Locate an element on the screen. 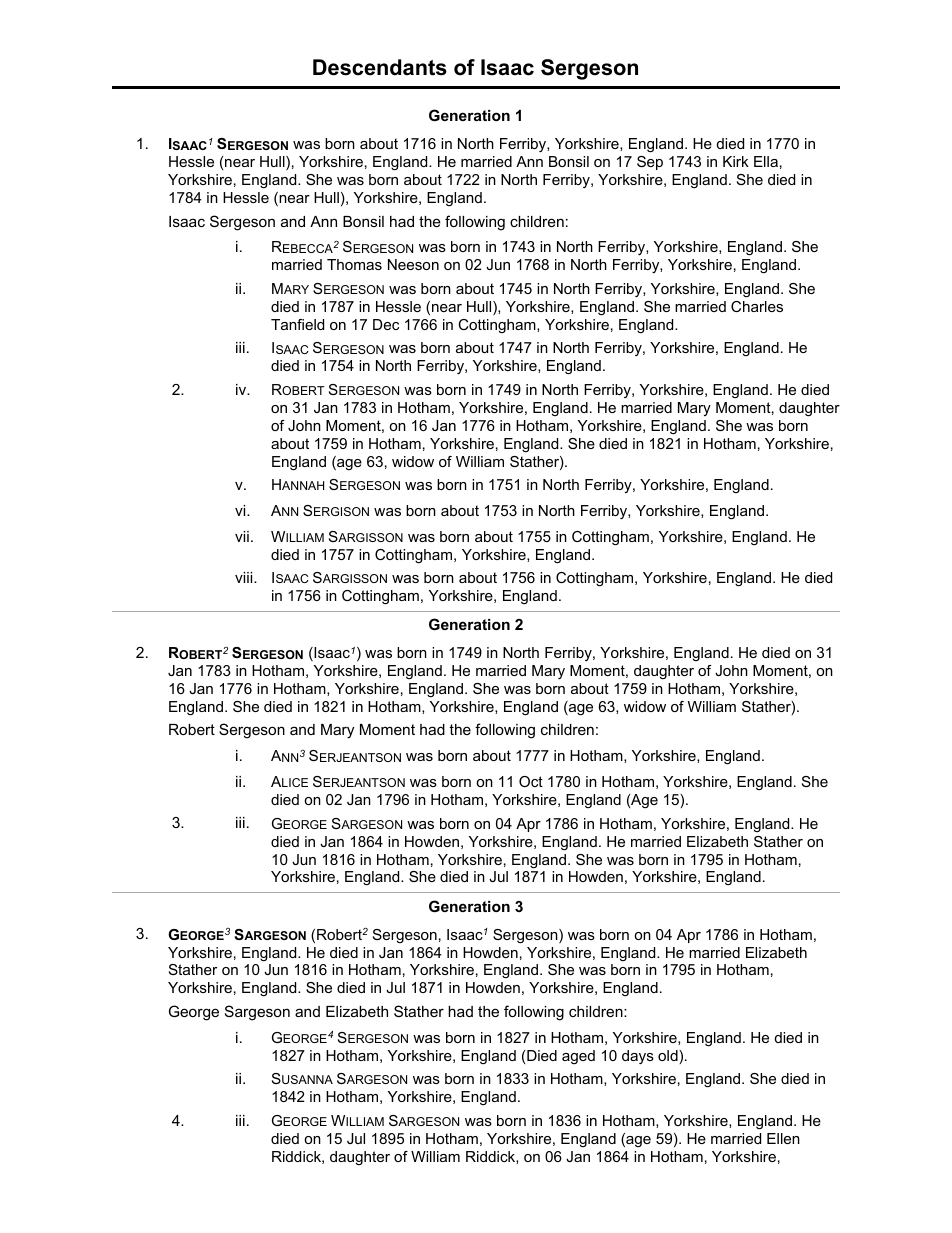  viii is located at coordinates (245, 577).
